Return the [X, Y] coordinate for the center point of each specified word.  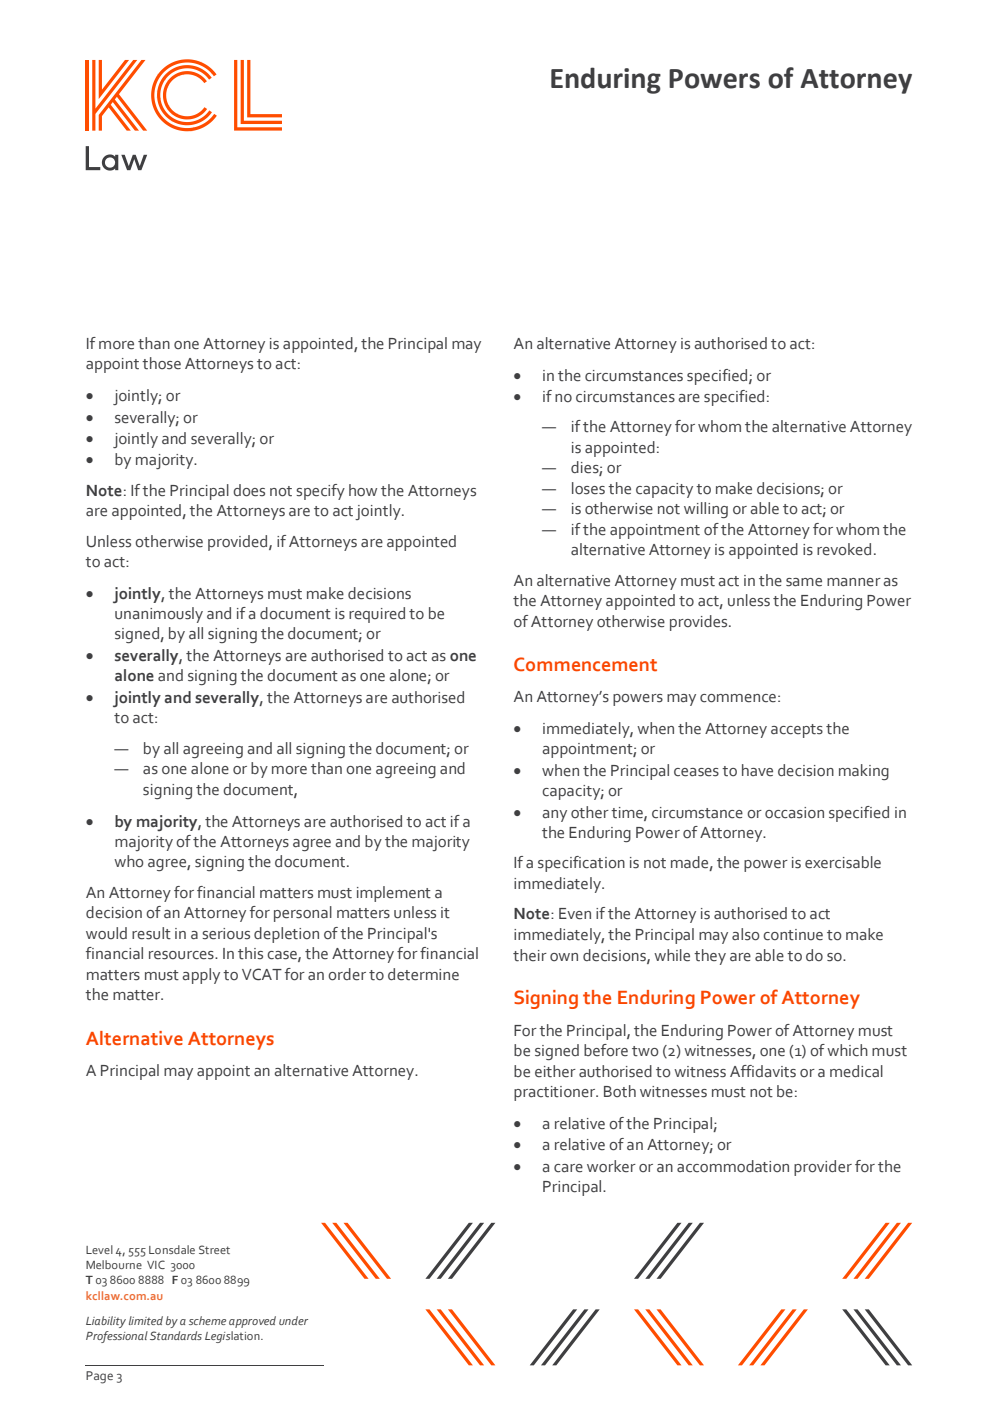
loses [588, 488]
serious [226, 934]
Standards [176, 1335]
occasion [794, 813]
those [161, 363]
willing [706, 510]
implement [394, 894]
